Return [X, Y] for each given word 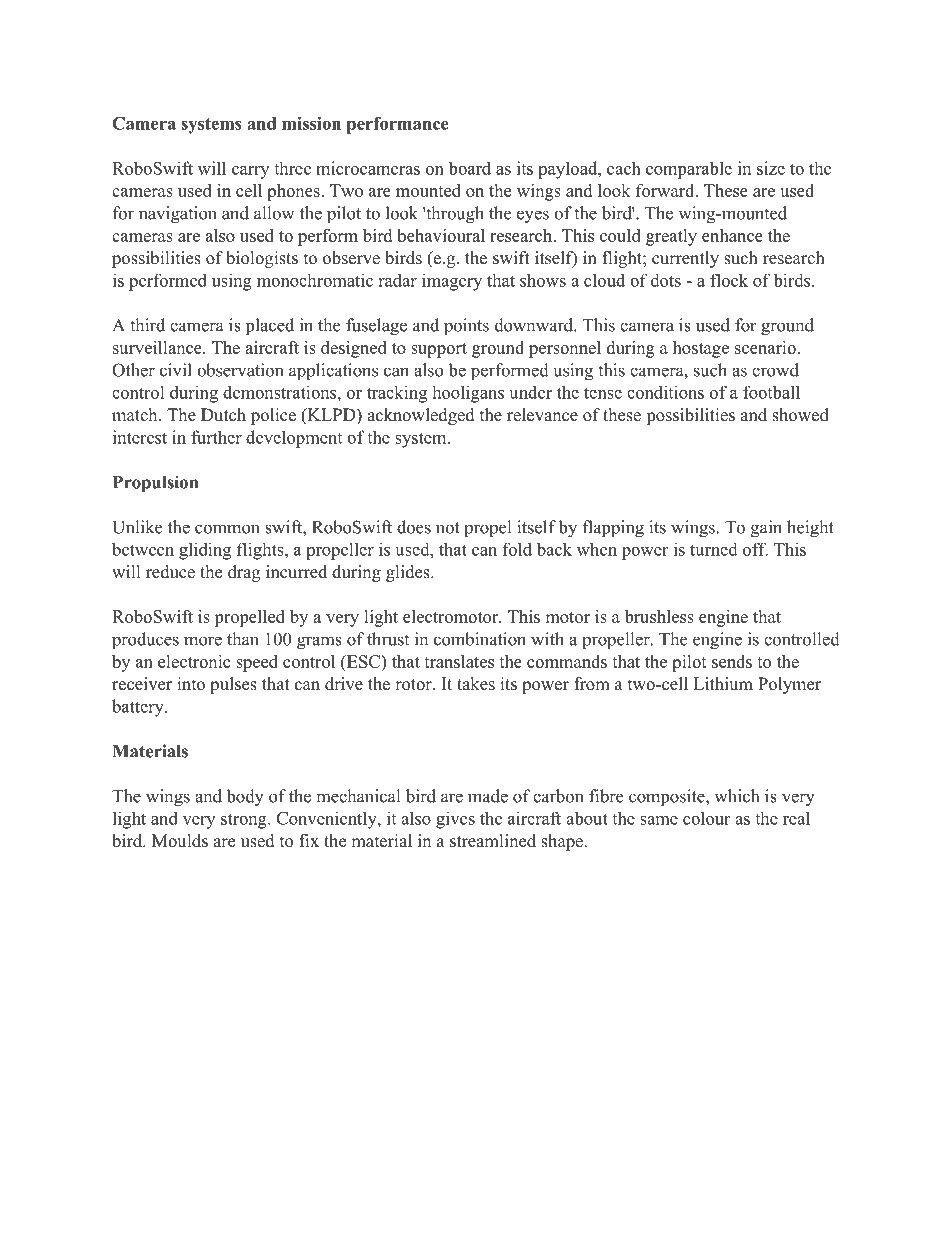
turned [714, 549]
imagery [452, 282]
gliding [205, 551]
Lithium [723, 684]
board [469, 168]
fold [517, 549]
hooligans [468, 394]
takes [476, 684]
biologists [262, 259]
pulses [233, 685]
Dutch [223, 415]
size [771, 168]
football [771, 392]
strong [245, 821]
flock [729, 280]
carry [250, 172]
